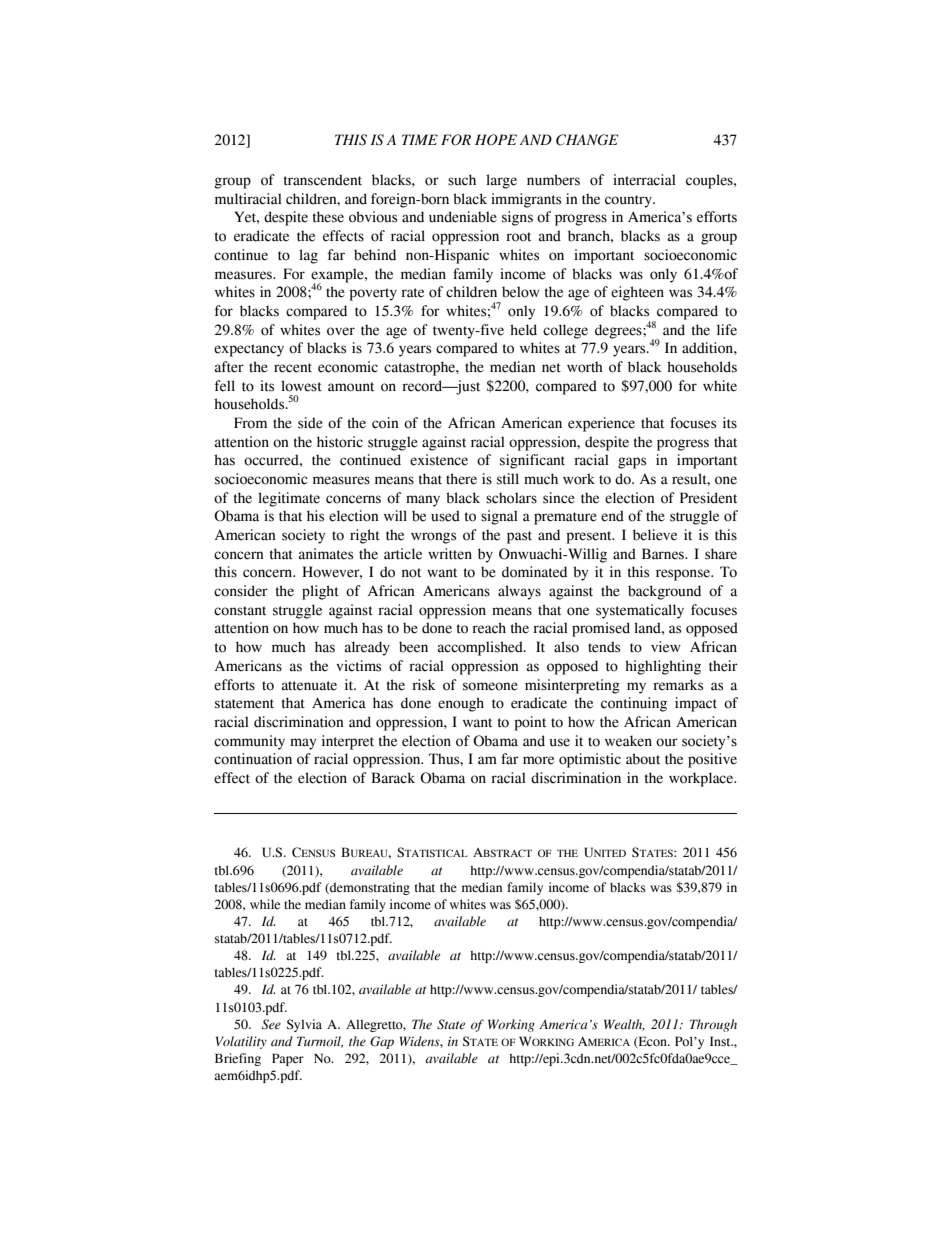  What do you see at coordinates (320, 592) in the screenshot?
I see `plight` at bounding box center [320, 592].
